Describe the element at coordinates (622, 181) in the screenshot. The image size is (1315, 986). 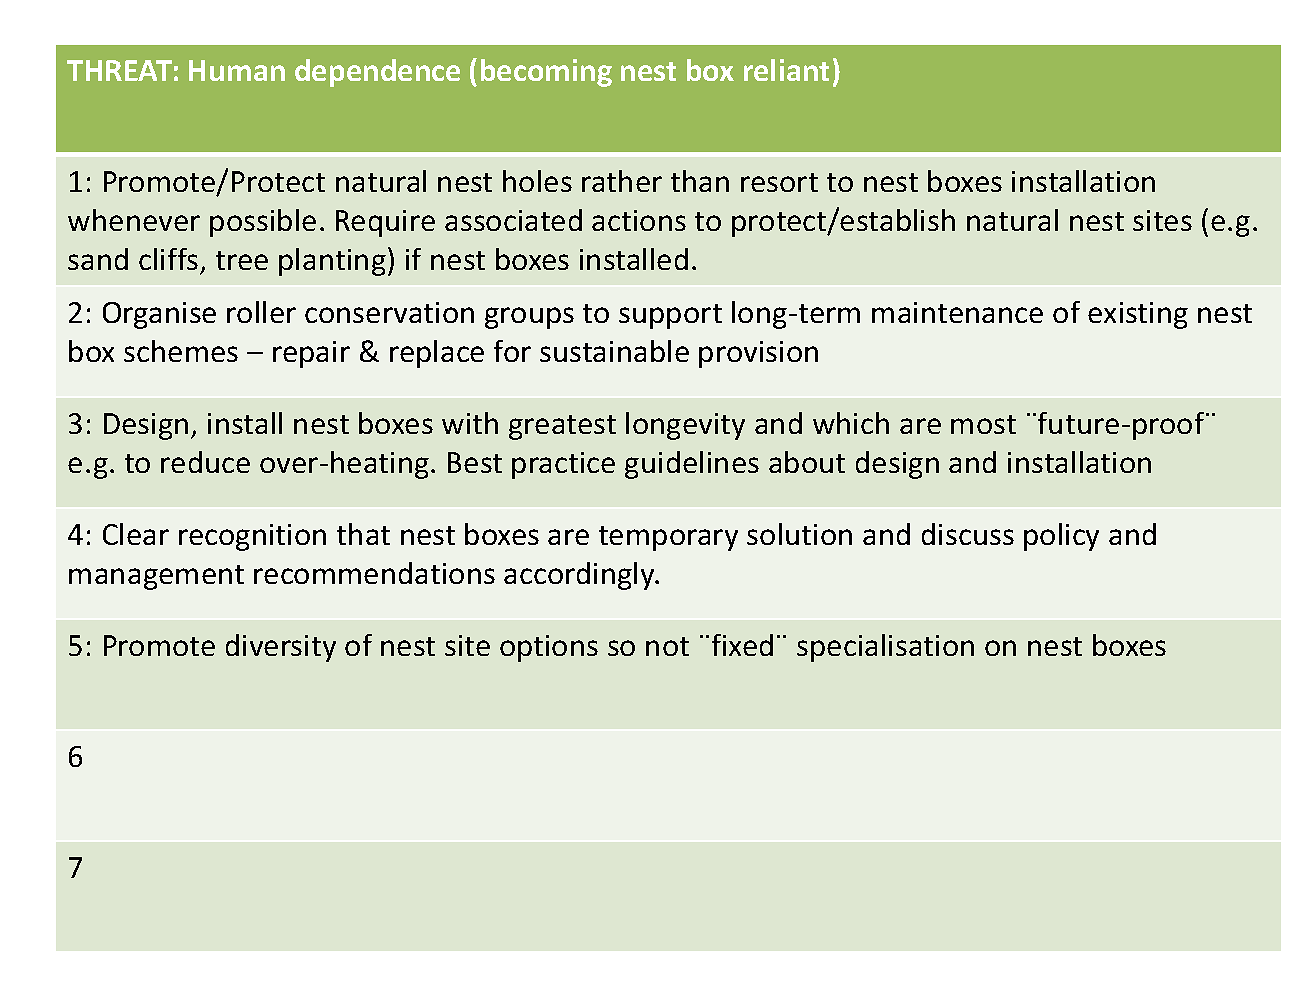
I see `rather` at that location.
